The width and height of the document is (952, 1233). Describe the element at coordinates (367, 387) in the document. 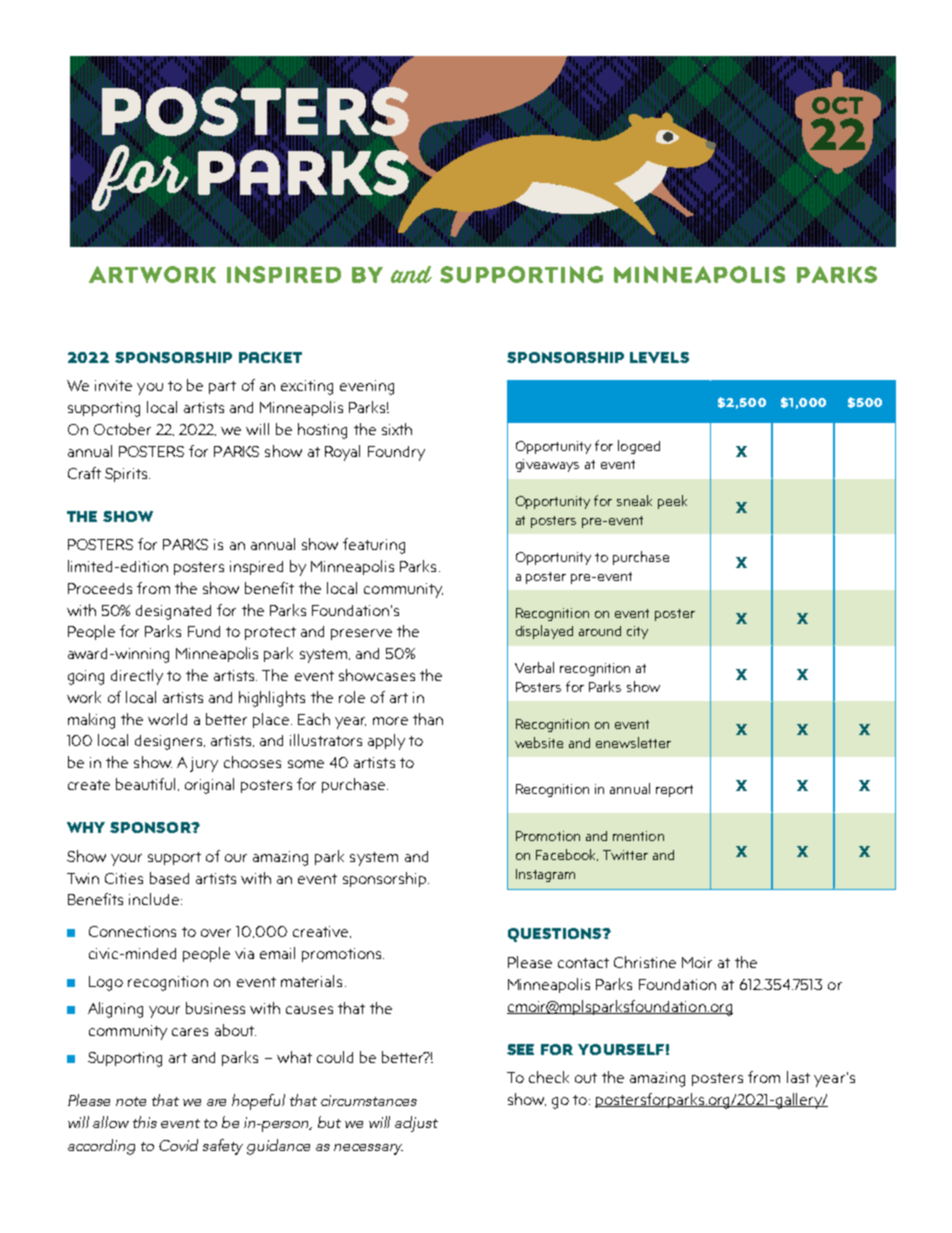

I see `evening` at that location.
